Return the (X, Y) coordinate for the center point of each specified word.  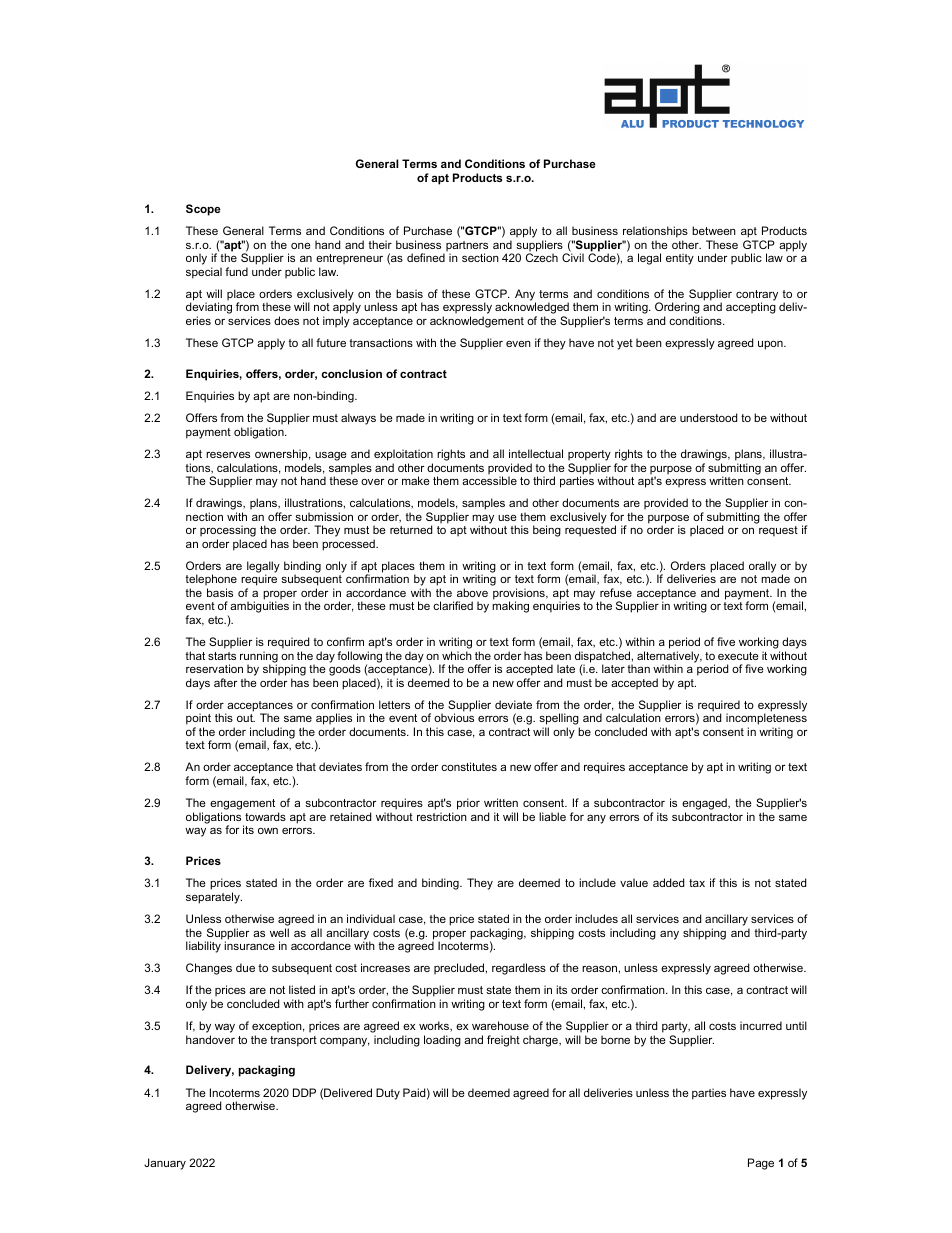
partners (467, 247)
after (225, 682)
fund (236, 271)
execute (738, 656)
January (165, 1164)
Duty (388, 1094)
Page (761, 1164)
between (714, 230)
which (457, 655)
